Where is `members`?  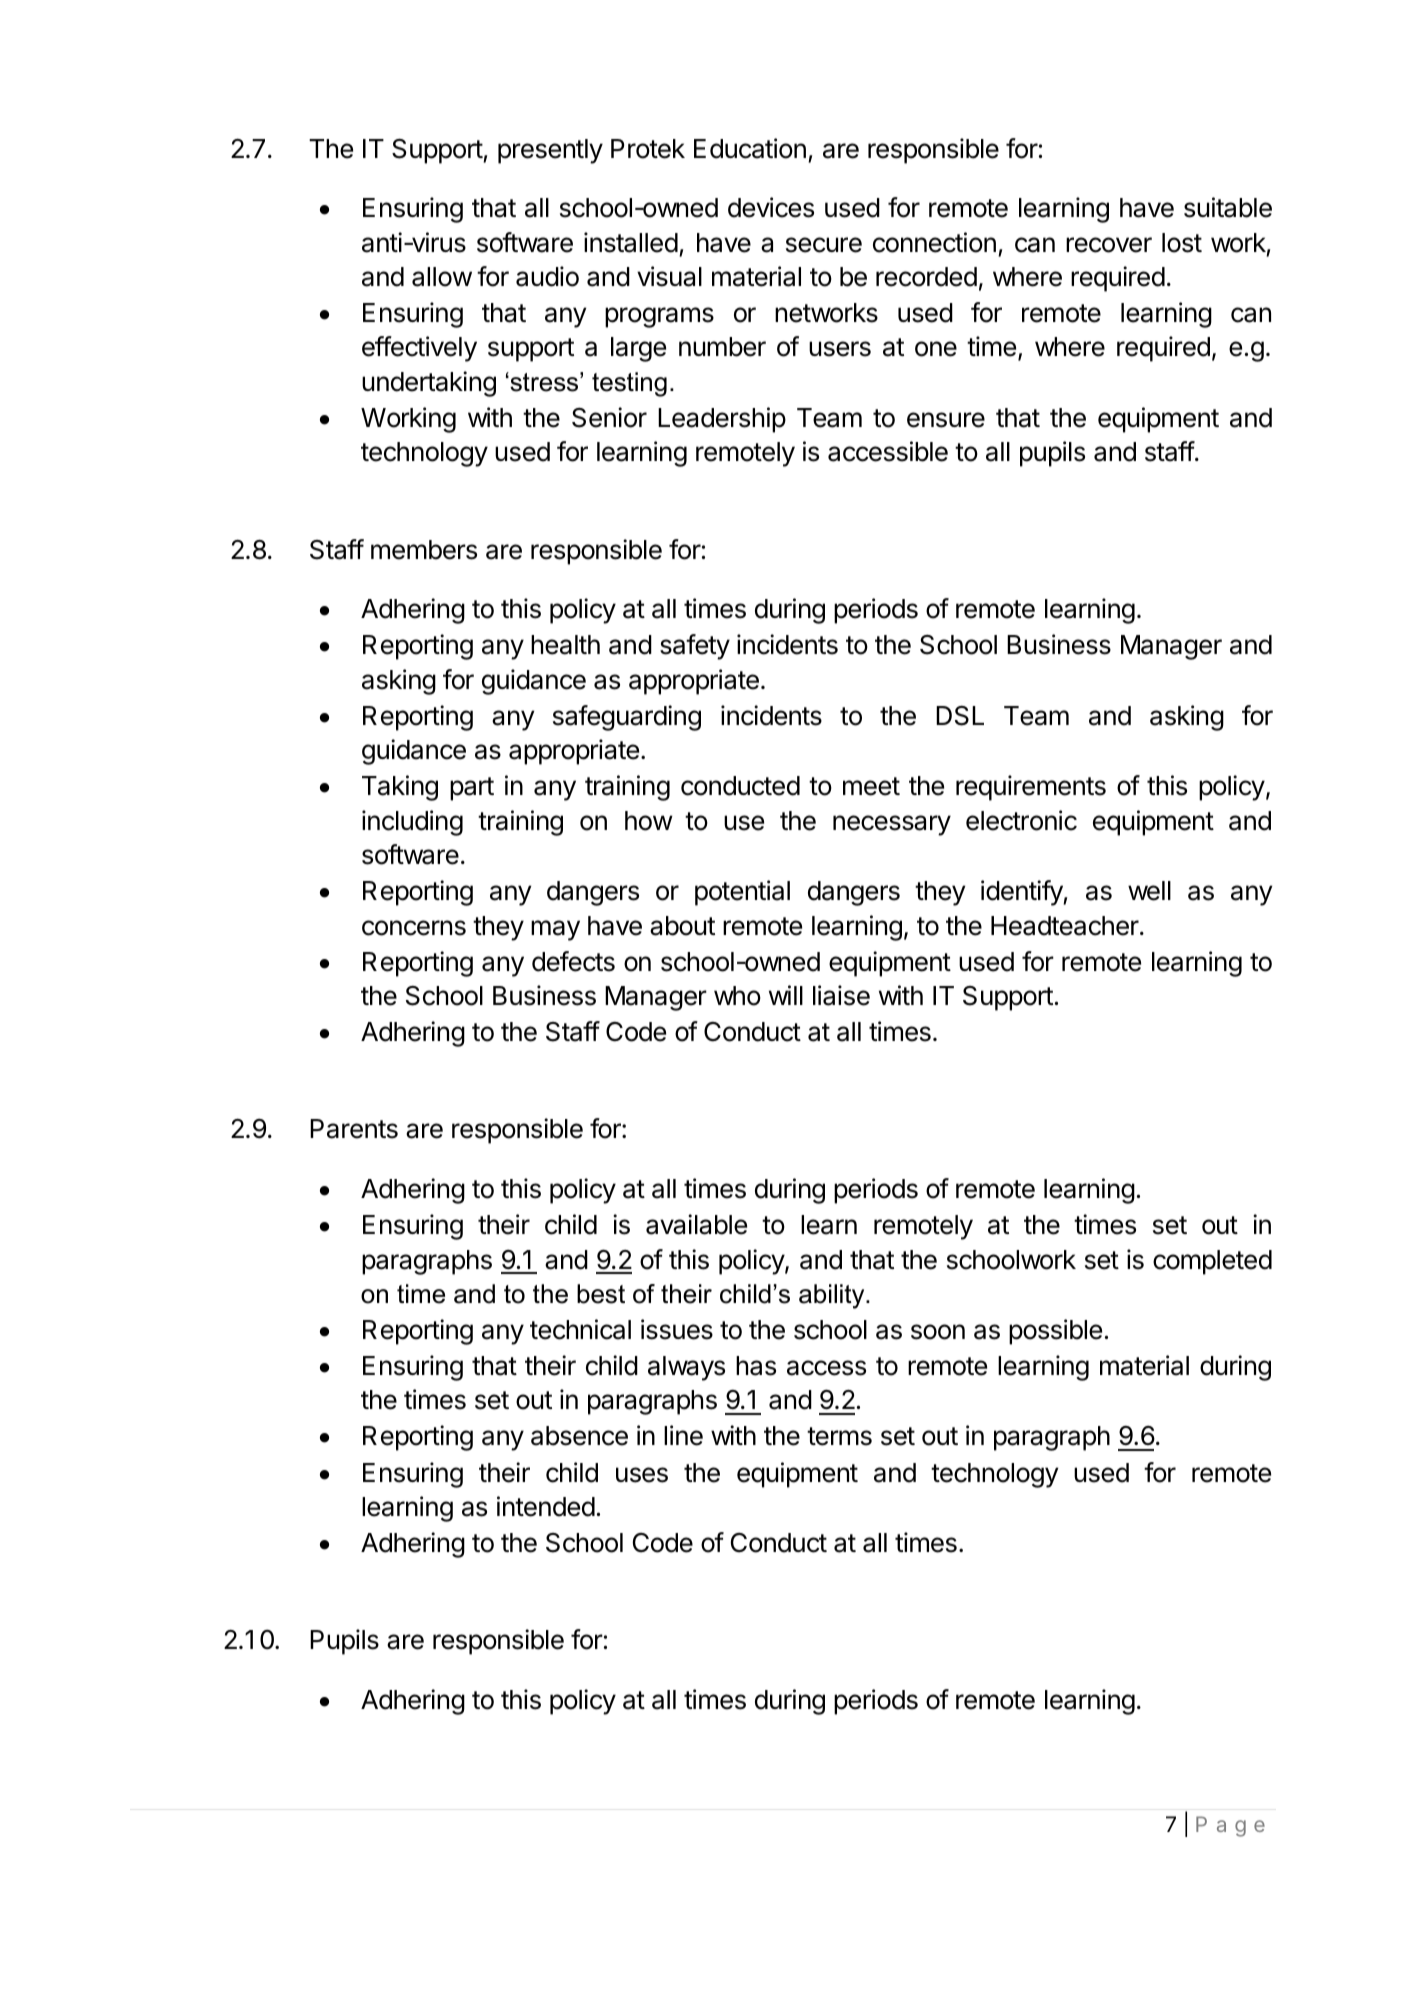
members is located at coordinates (424, 550).
